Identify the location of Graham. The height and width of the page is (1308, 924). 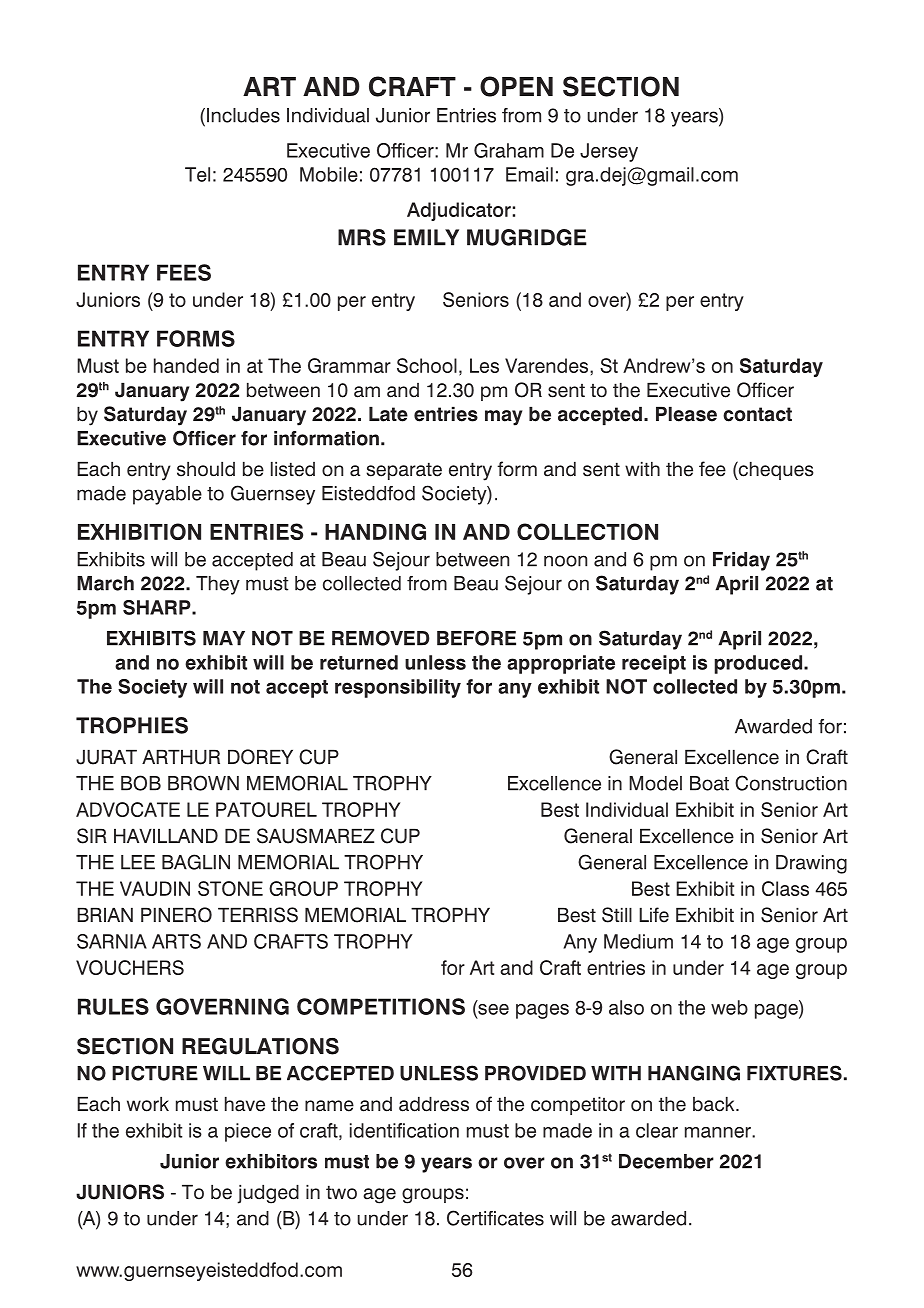
(509, 150).
